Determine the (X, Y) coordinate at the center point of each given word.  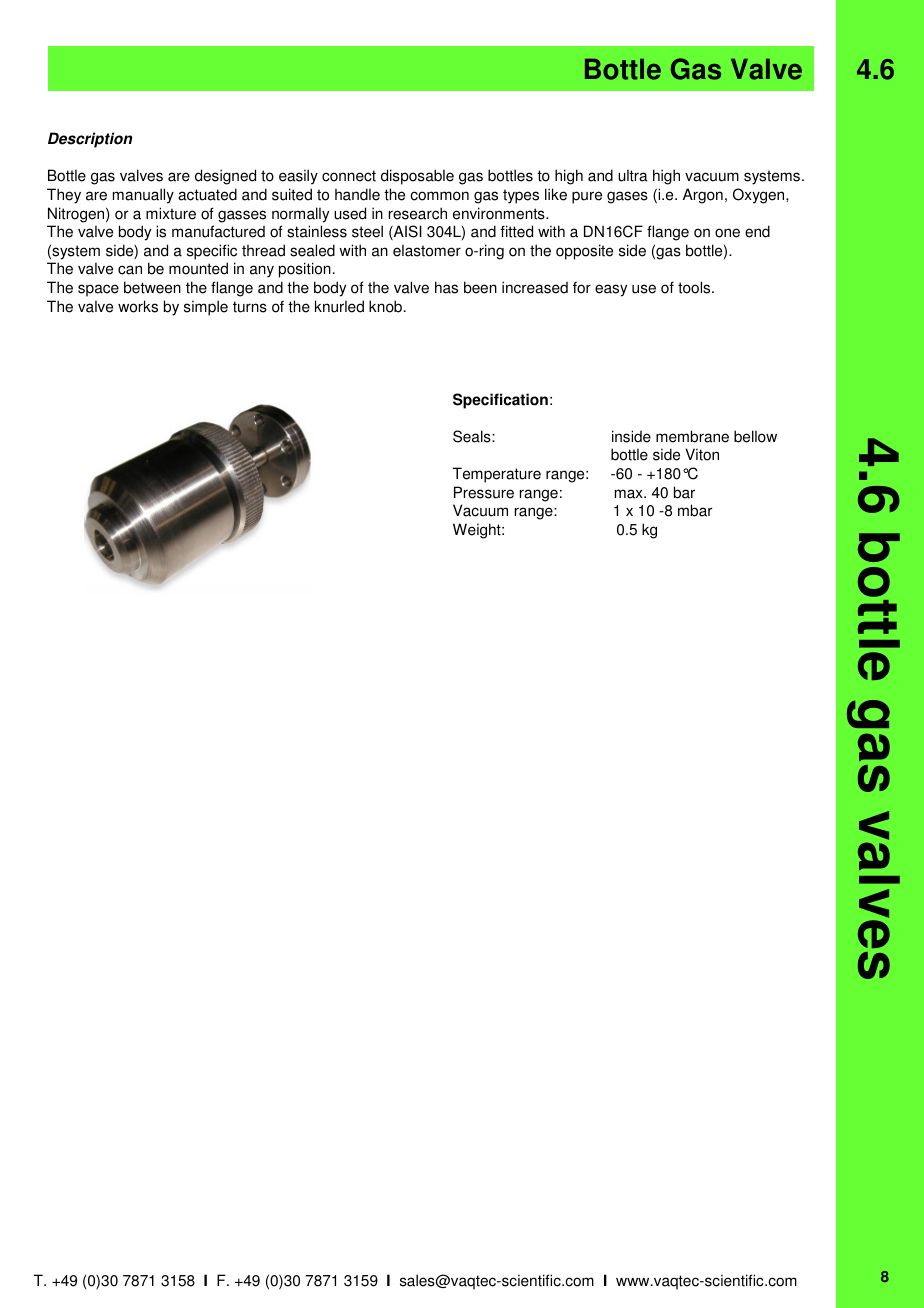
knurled (339, 306)
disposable (417, 177)
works (138, 306)
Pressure (484, 492)
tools (695, 287)
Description (90, 140)
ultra (633, 175)
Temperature (497, 475)
